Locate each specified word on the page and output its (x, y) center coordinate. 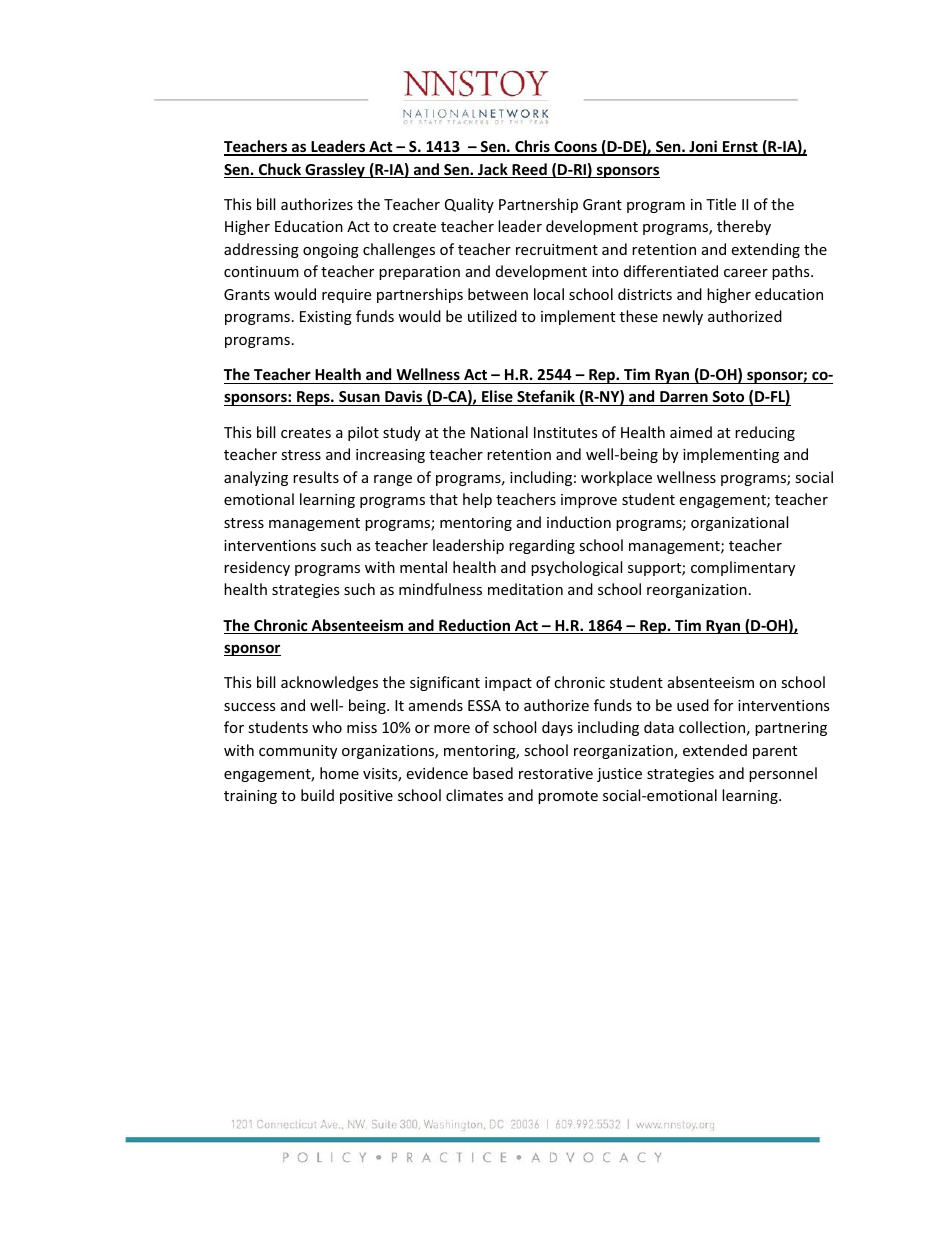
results (316, 477)
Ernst (740, 148)
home (339, 773)
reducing (765, 433)
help (477, 500)
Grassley (335, 170)
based (493, 773)
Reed (529, 170)
